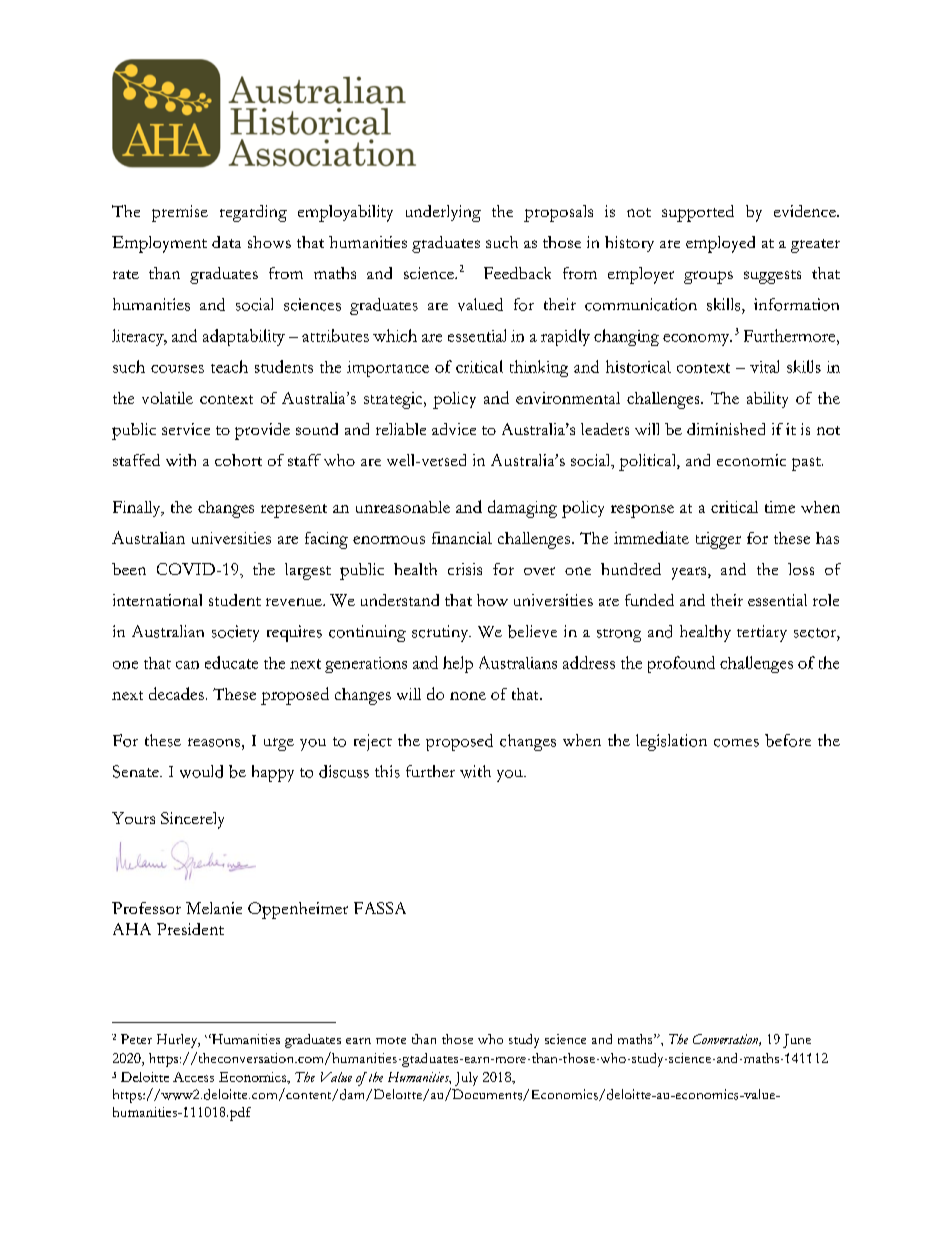 The image size is (952, 1233). I want to click on service, so click(186, 429).
